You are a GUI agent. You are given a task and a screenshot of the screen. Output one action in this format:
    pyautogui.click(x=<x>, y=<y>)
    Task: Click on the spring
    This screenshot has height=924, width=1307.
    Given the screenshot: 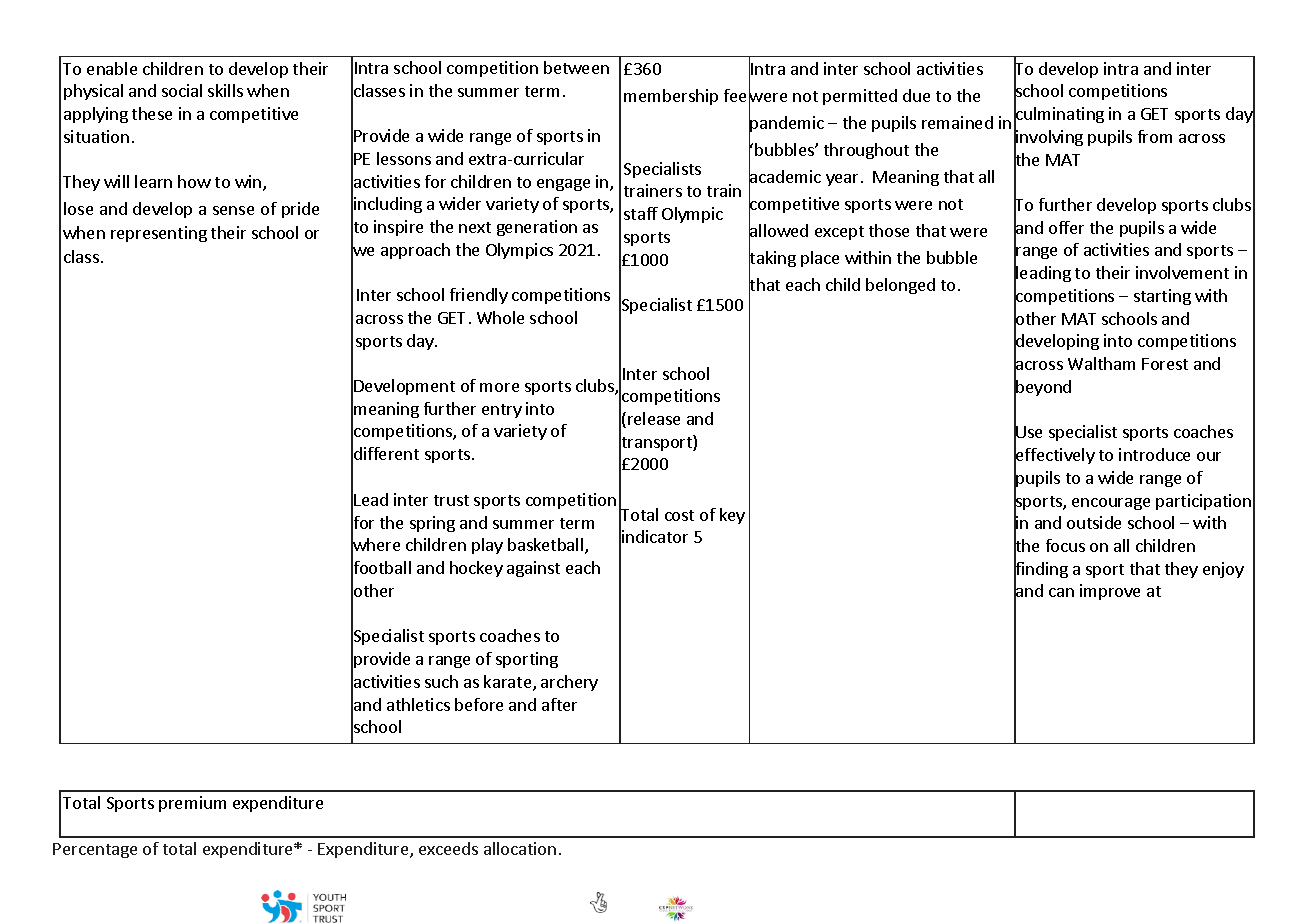 What is the action you would take?
    pyautogui.click(x=432, y=524)
